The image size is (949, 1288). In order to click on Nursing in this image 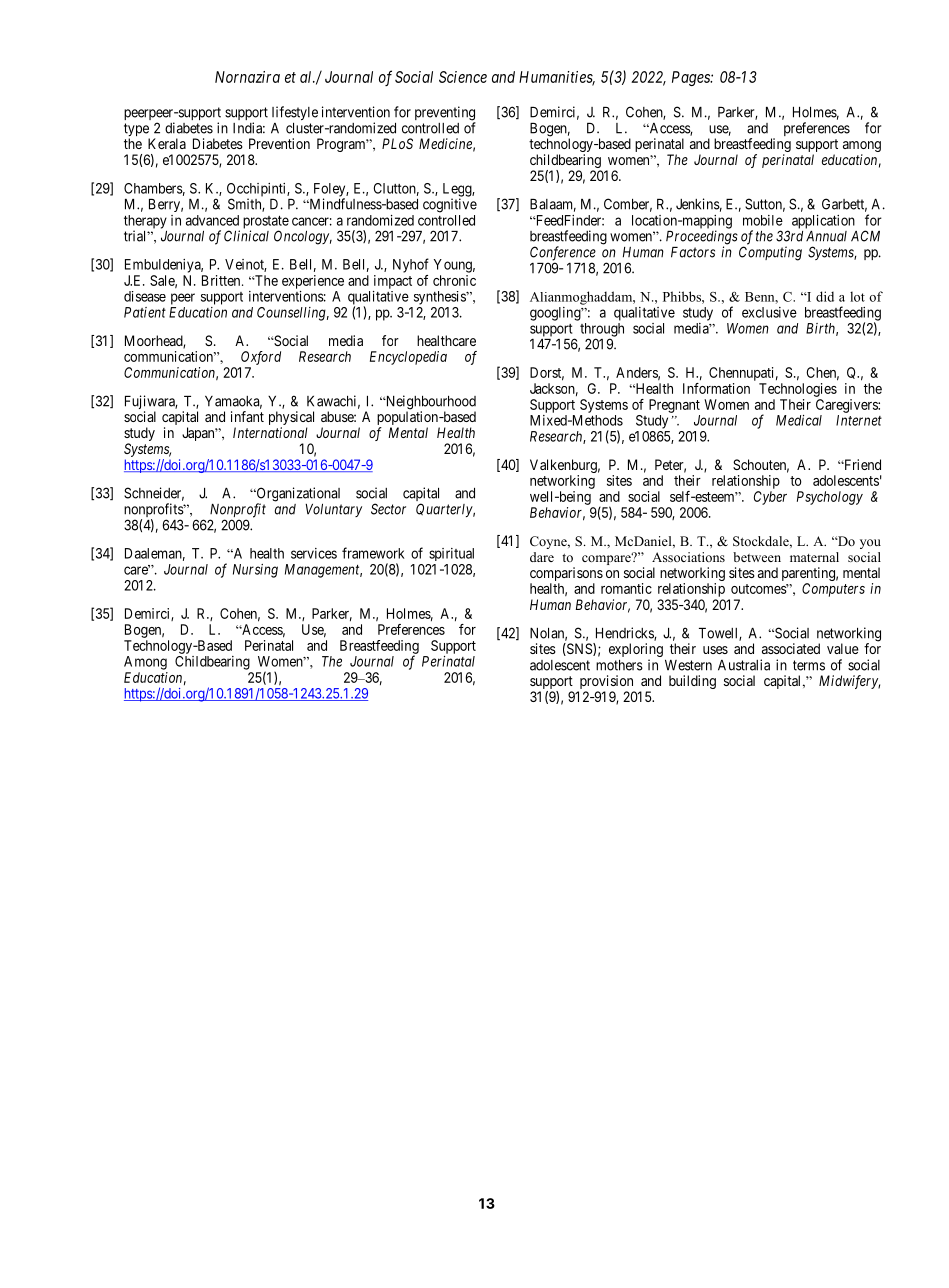, I will do `click(255, 571)`.
